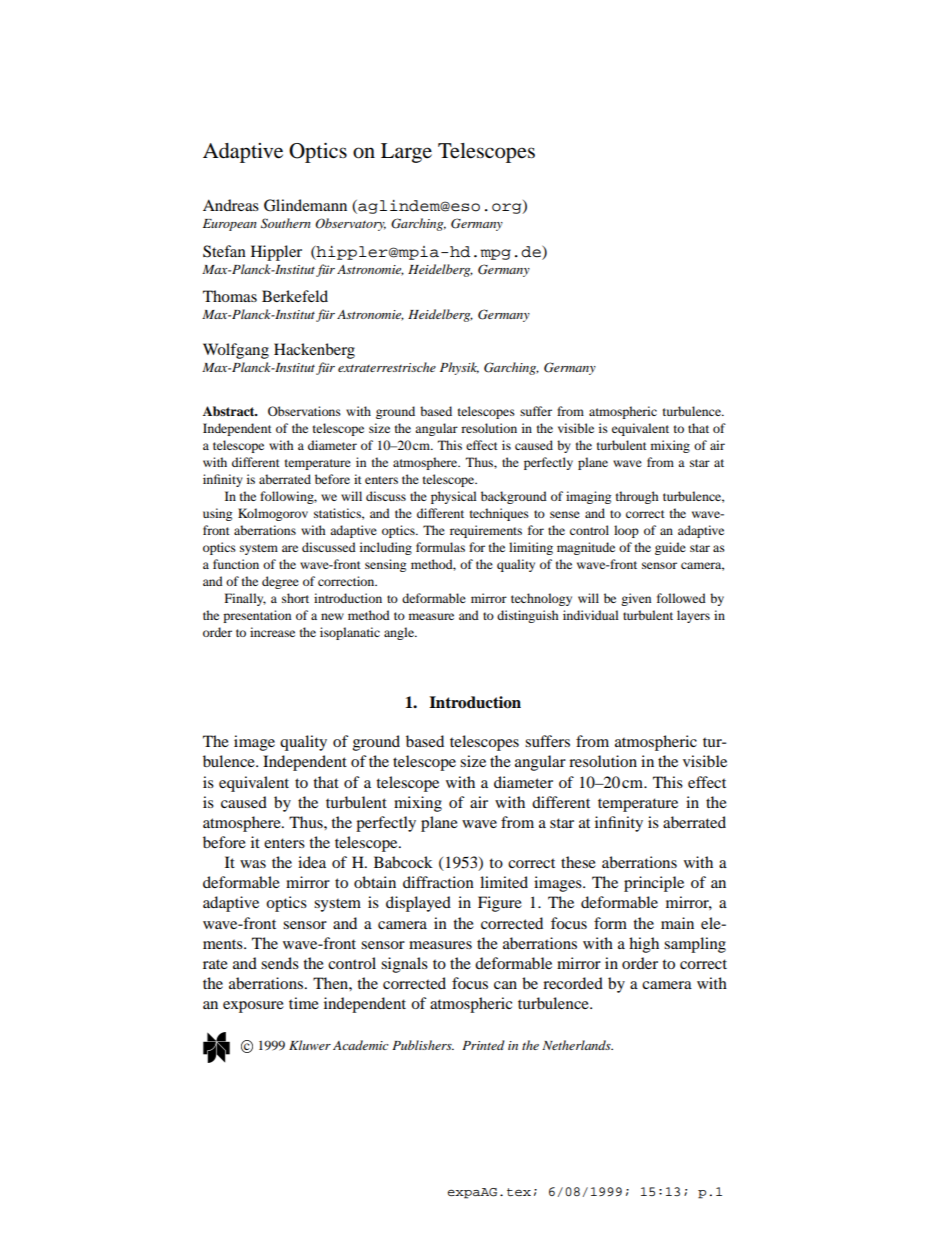 This screenshot has height=1233, width=952. I want to click on individual, so click(591, 615).
